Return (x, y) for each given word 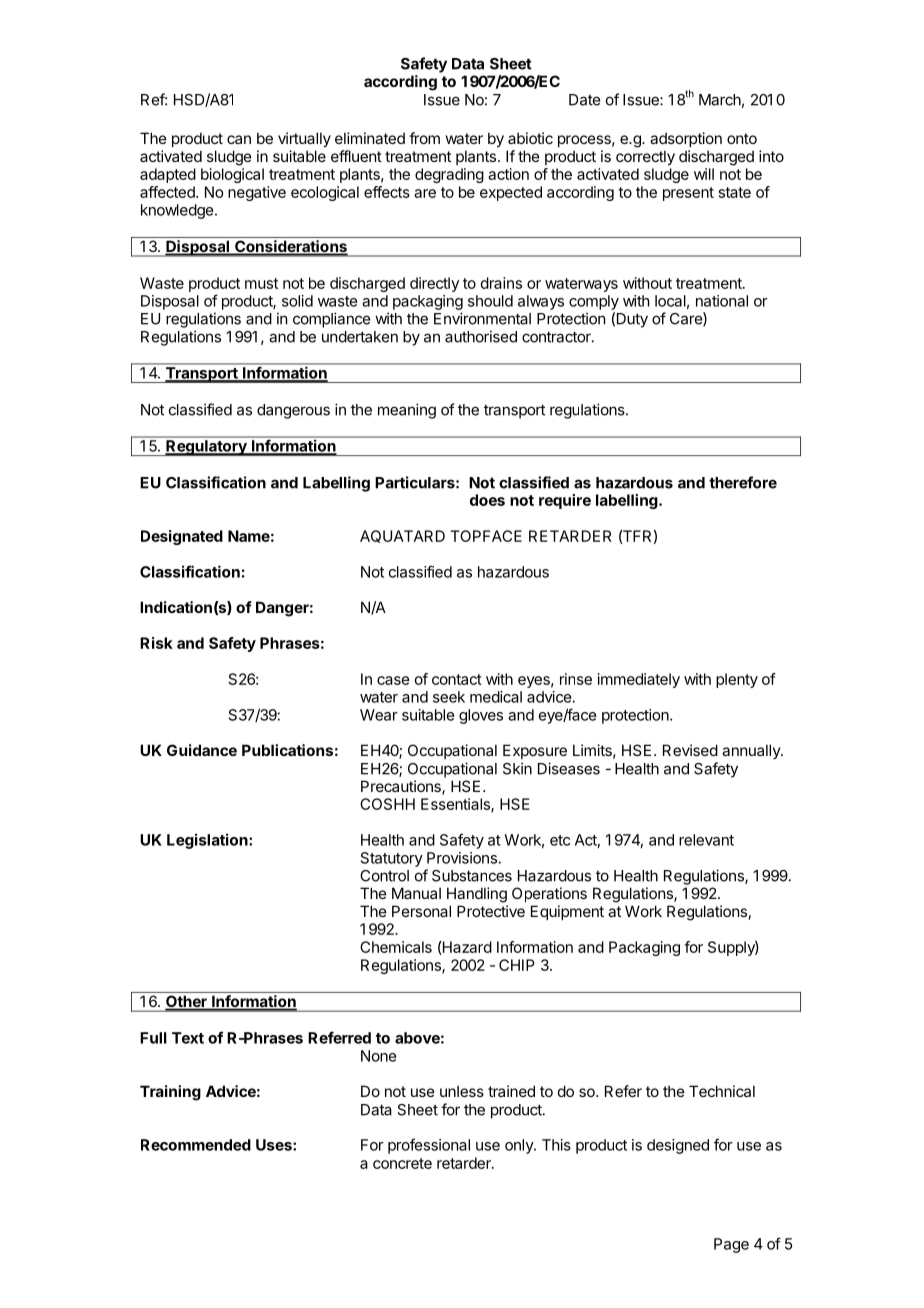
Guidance (202, 750)
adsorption (686, 139)
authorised (481, 336)
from (424, 138)
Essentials (456, 805)
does (487, 500)
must (261, 283)
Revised (690, 750)
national (722, 301)
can (239, 139)
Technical (722, 1091)
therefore (743, 482)
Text (188, 1038)
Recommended (196, 1145)
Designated (182, 537)
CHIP (517, 965)
